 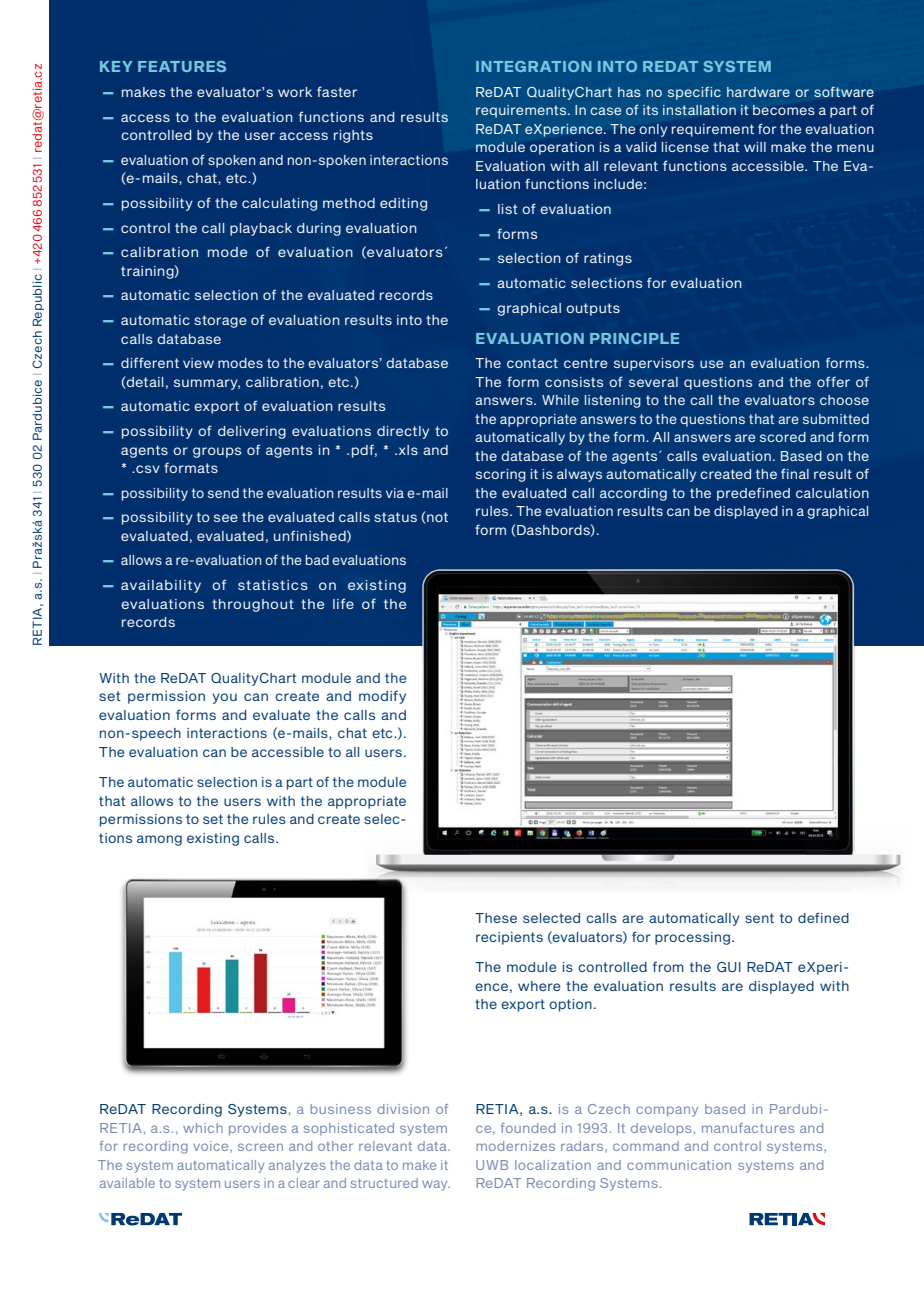 I want to click on FEATURES, so click(x=182, y=66).
